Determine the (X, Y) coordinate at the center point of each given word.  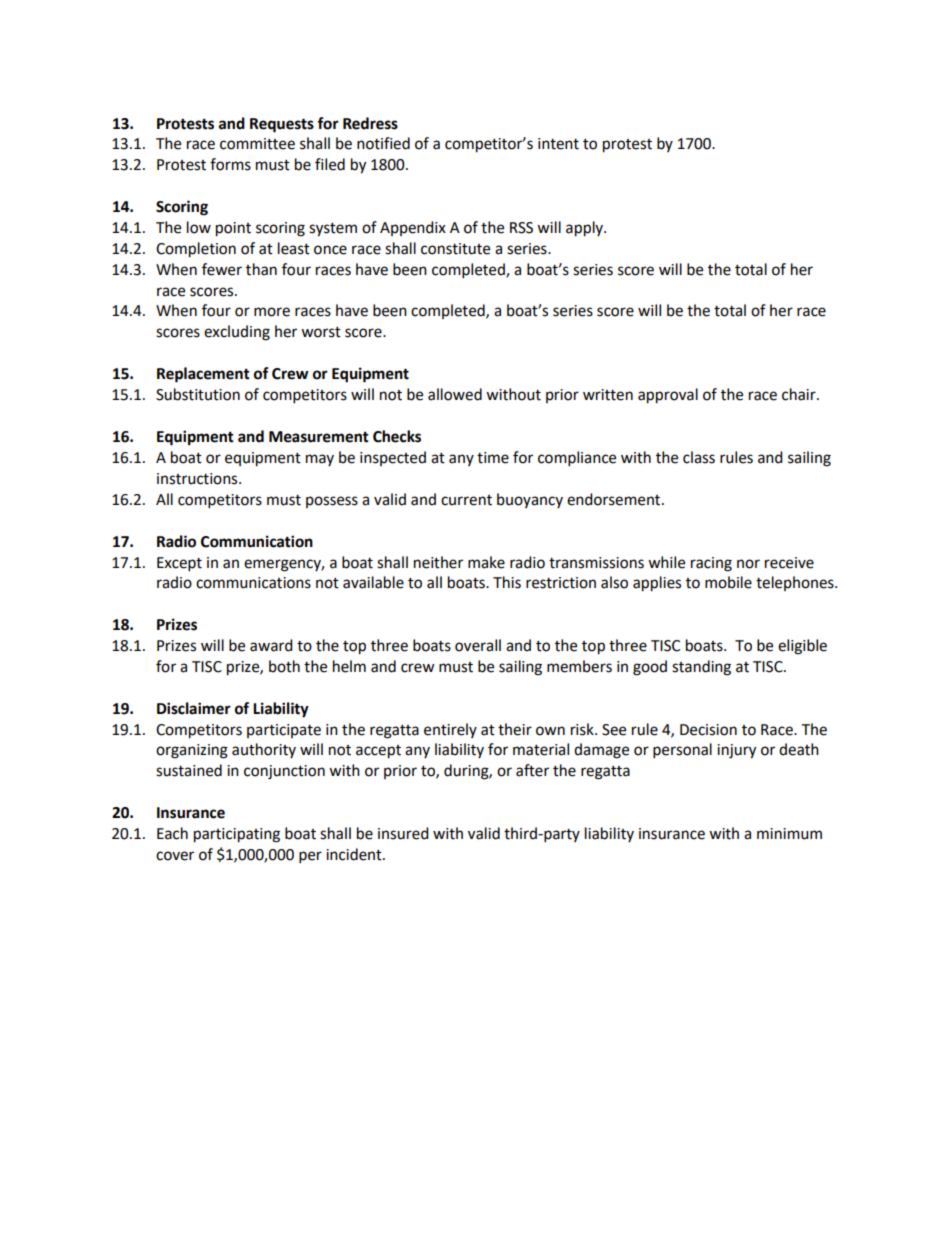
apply (586, 229)
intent (558, 144)
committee (257, 144)
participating (237, 835)
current (466, 500)
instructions (198, 479)
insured (403, 833)
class (699, 457)
